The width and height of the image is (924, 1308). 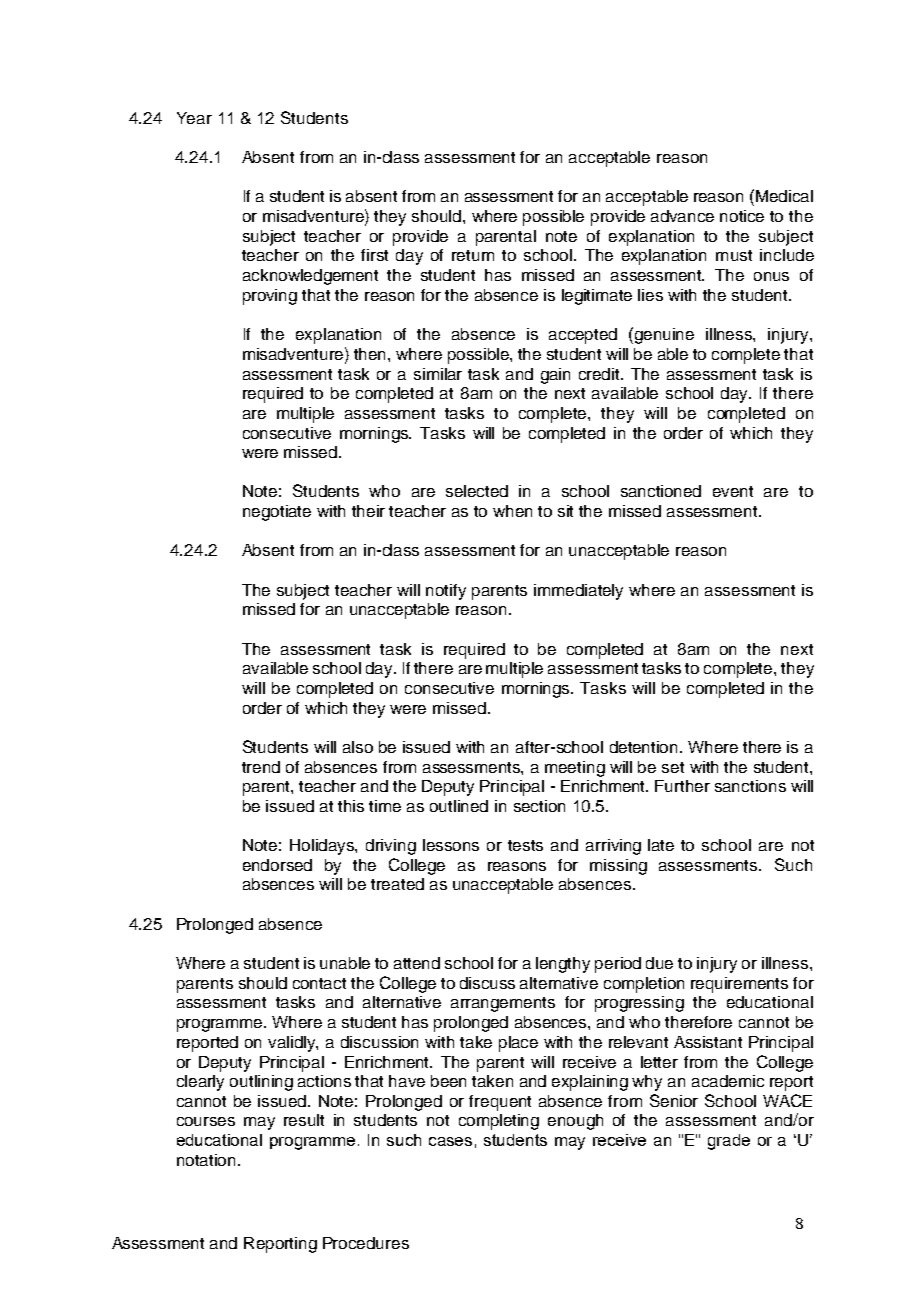 I want to click on requirements, so click(x=739, y=985).
